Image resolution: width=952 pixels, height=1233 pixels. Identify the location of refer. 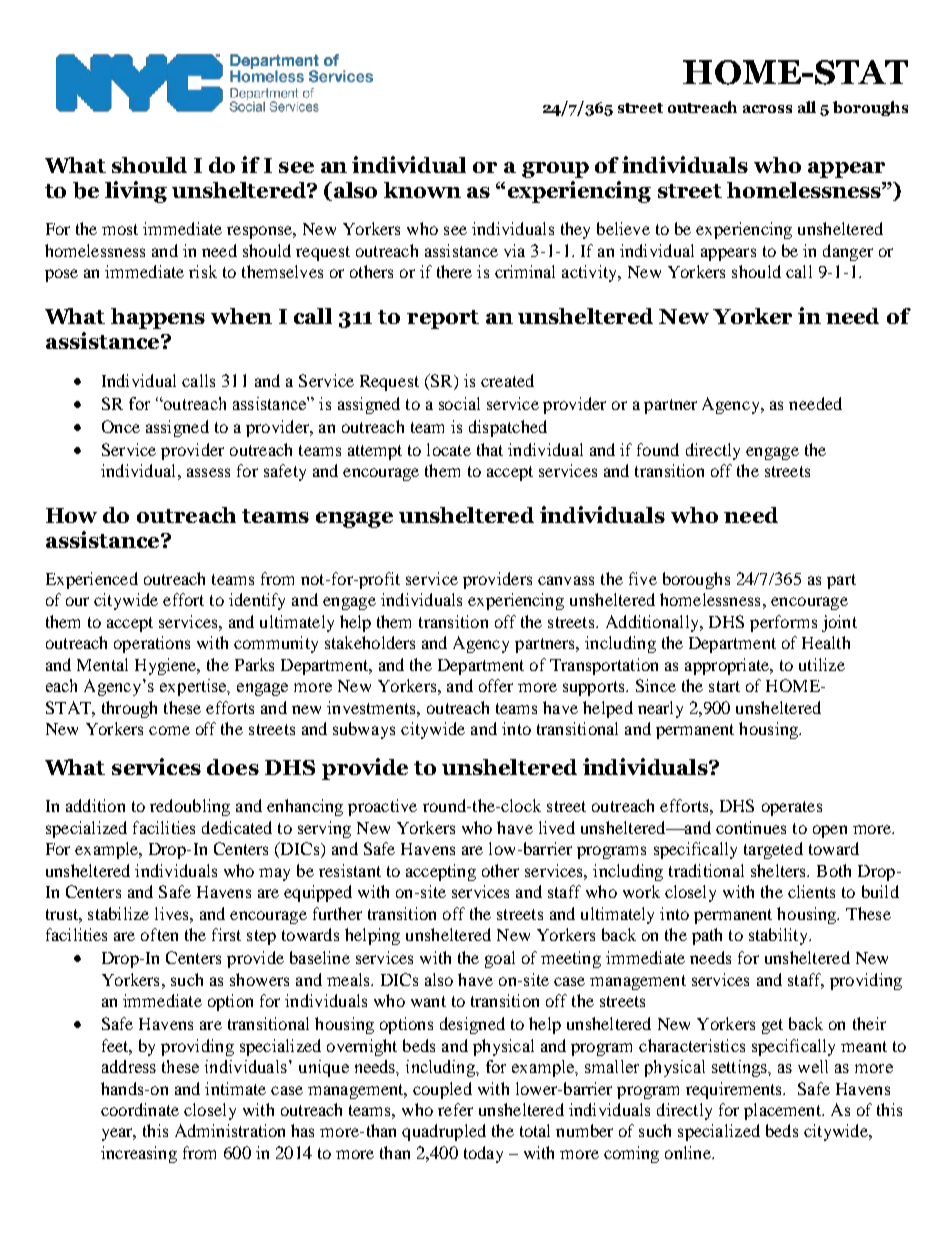
(455, 1109).
